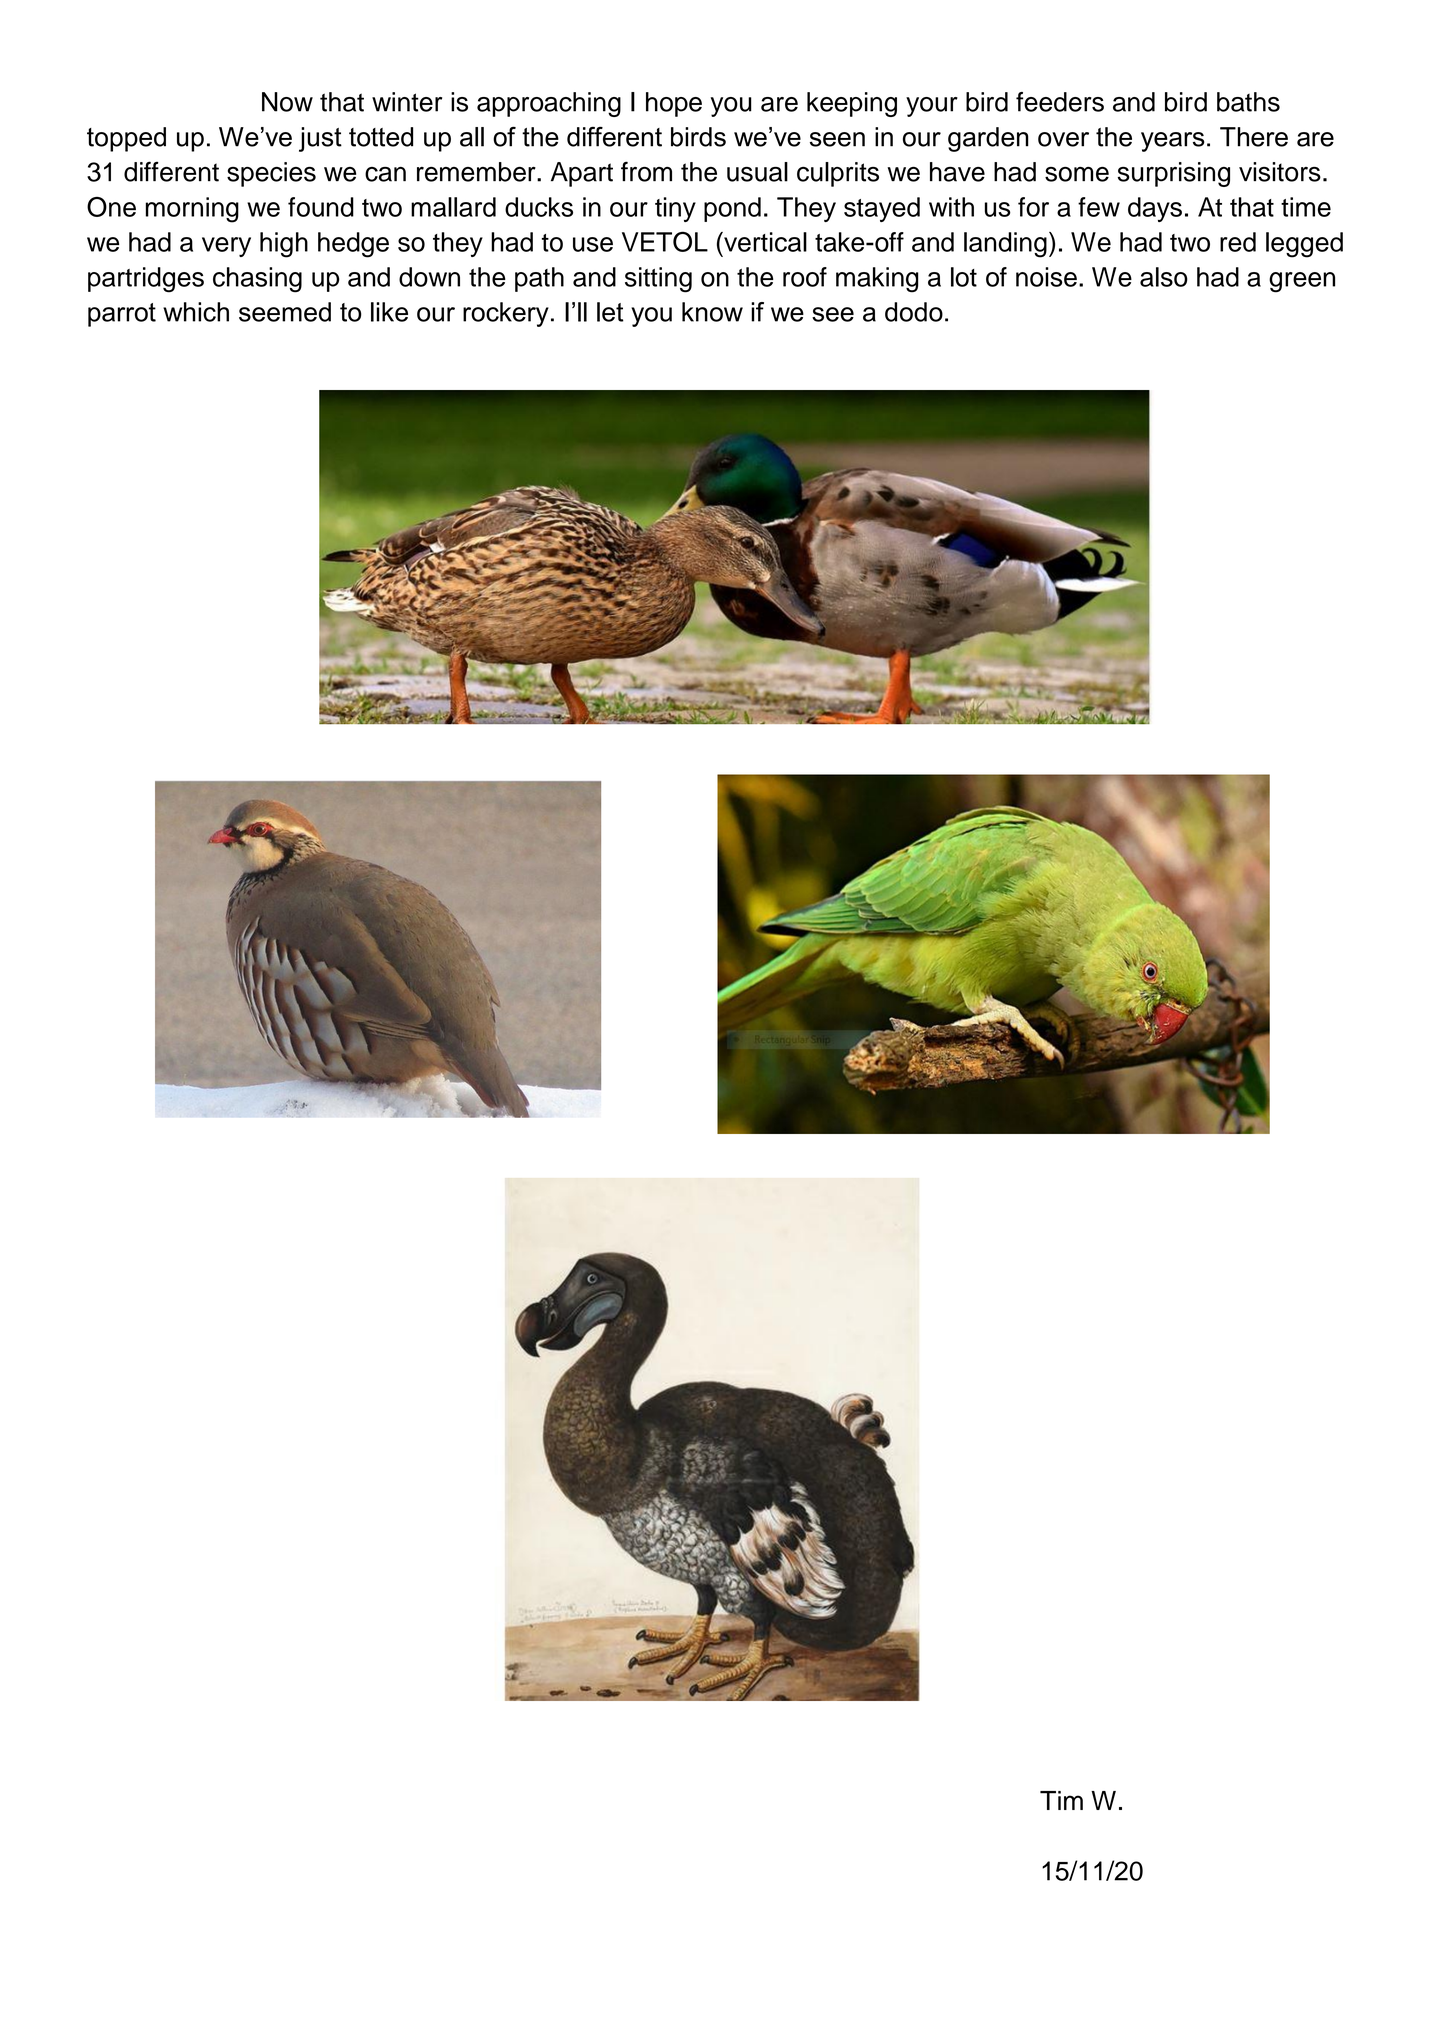  I want to click on hope, so click(674, 104).
